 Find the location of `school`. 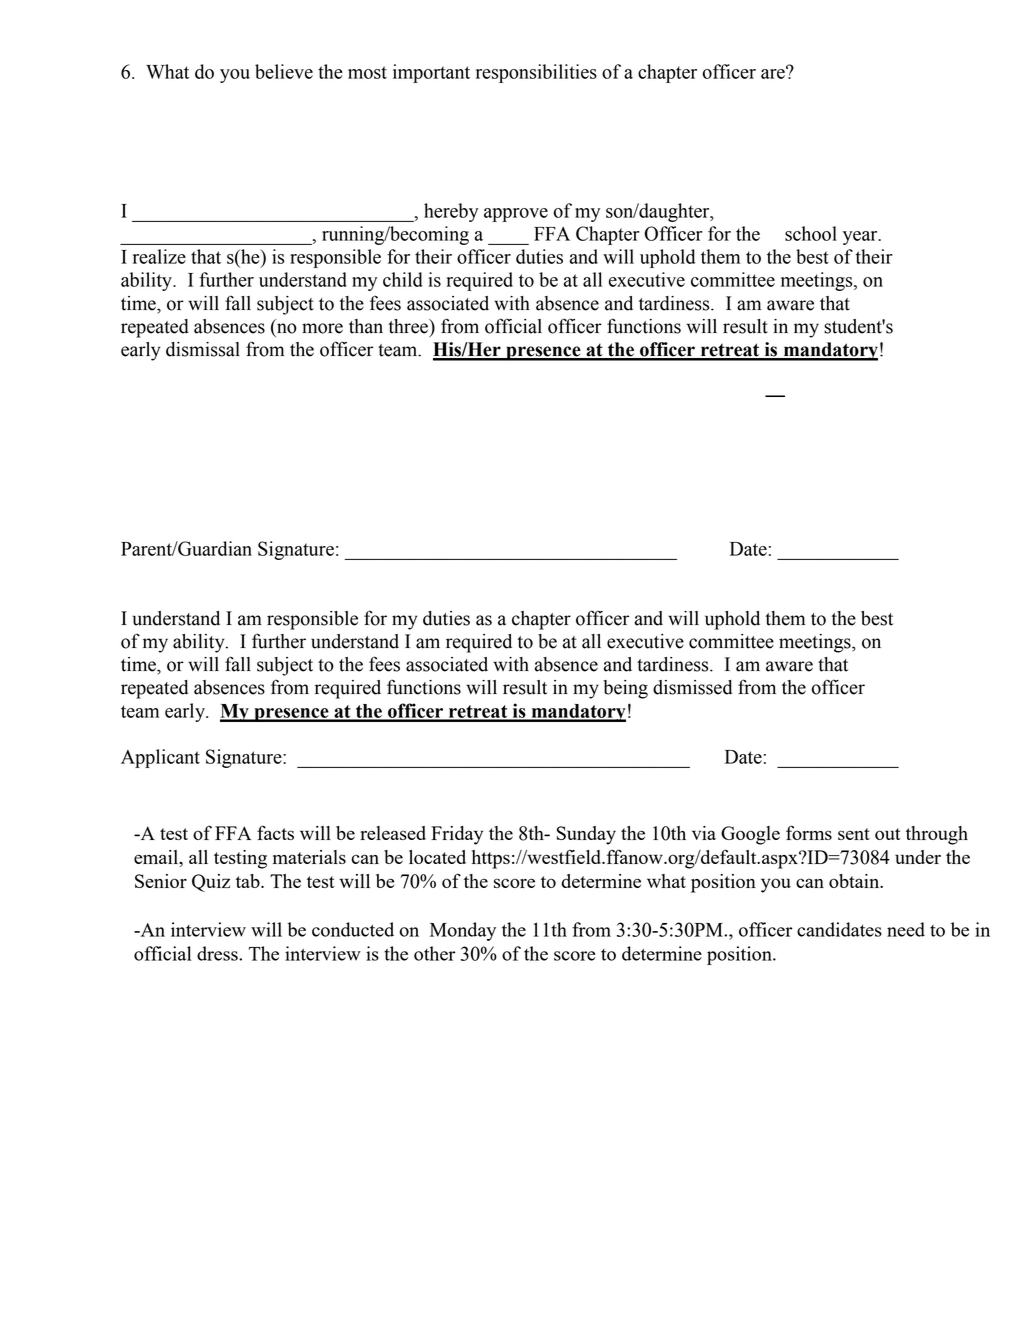

school is located at coordinates (811, 233).
